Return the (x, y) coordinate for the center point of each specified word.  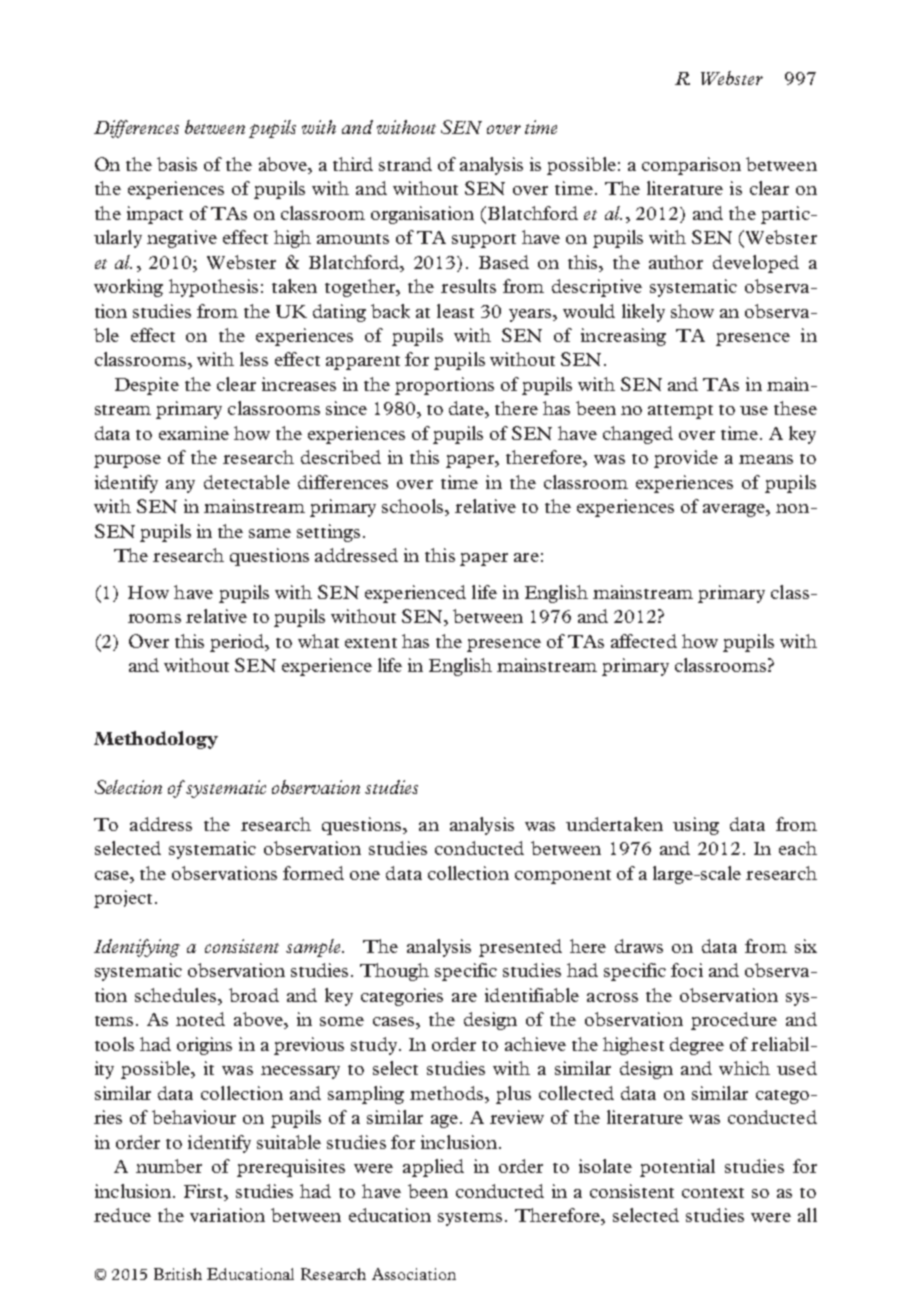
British (178, 1274)
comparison (691, 166)
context (713, 1193)
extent (371, 643)
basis (177, 164)
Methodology (156, 740)
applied (433, 1168)
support (484, 241)
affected (644, 641)
